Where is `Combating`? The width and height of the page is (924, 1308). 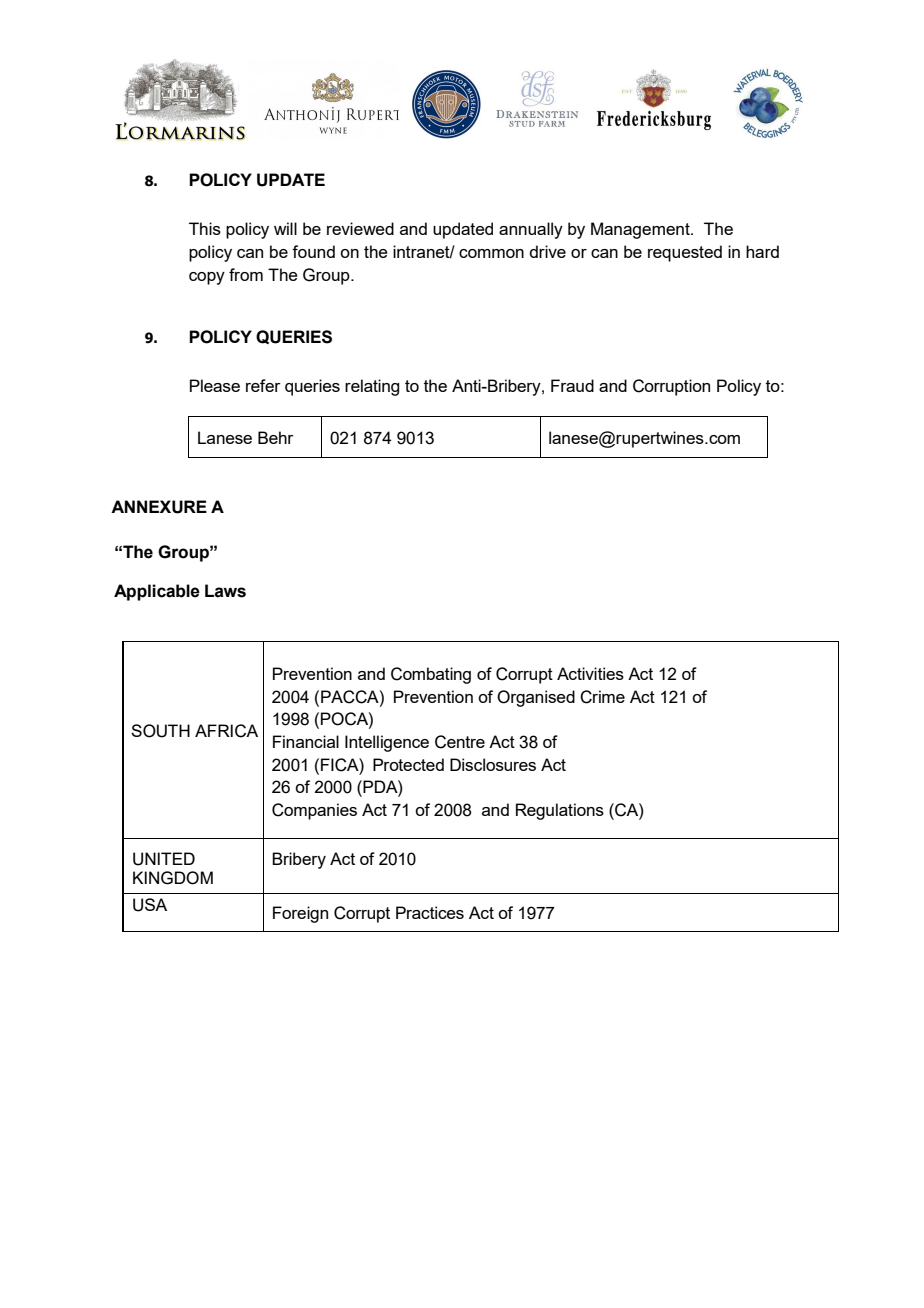
Combating is located at coordinates (431, 675).
